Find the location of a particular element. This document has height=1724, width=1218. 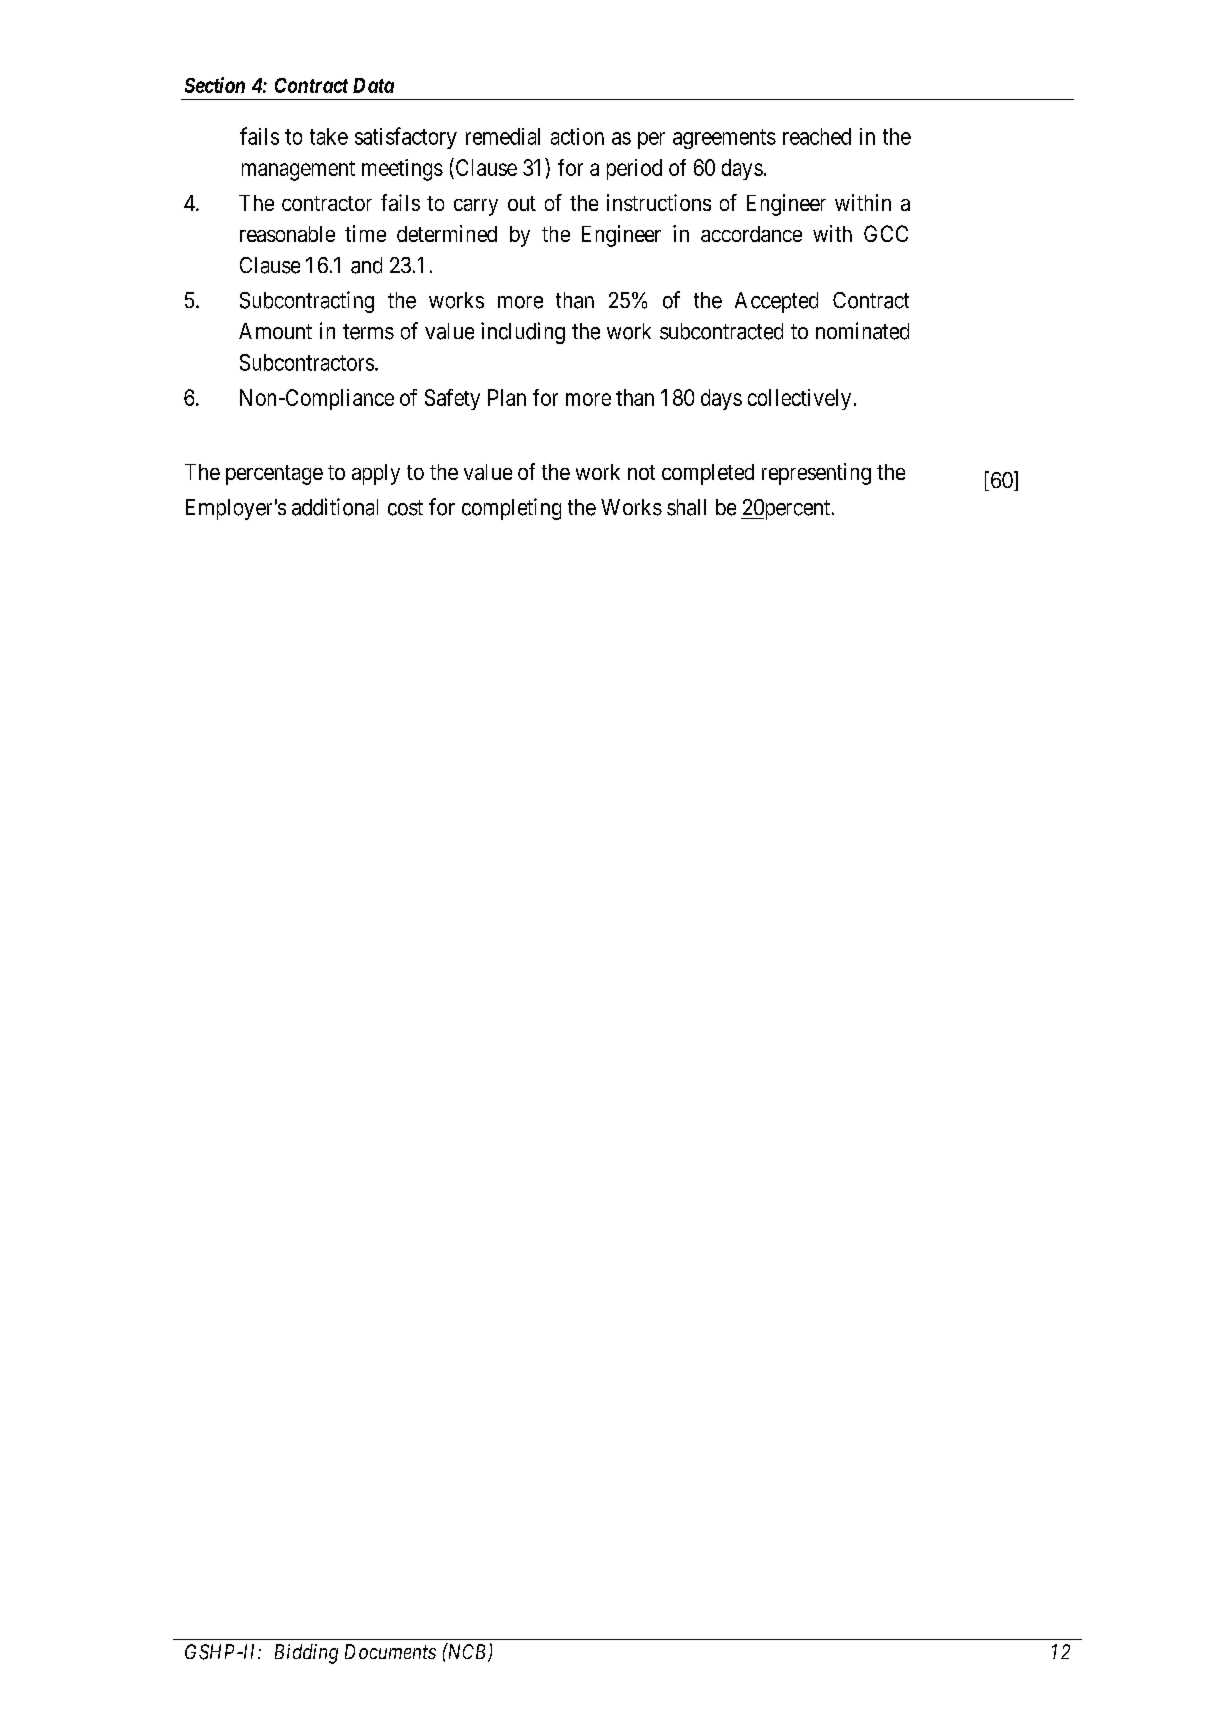

completing is located at coordinates (511, 509).
